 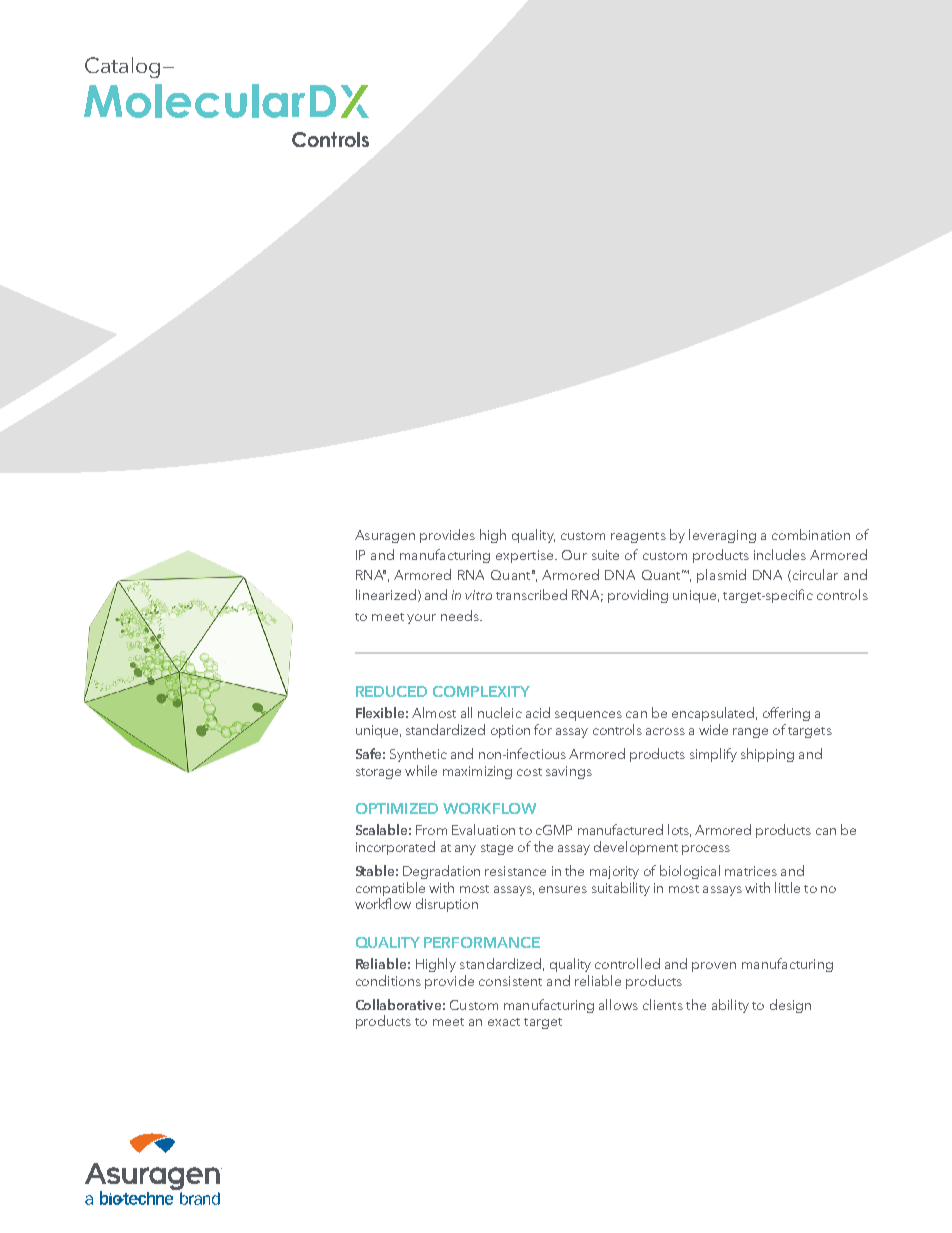 What do you see at coordinates (811, 534) in the document?
I see `combination` at bounding box center [811, 534].
